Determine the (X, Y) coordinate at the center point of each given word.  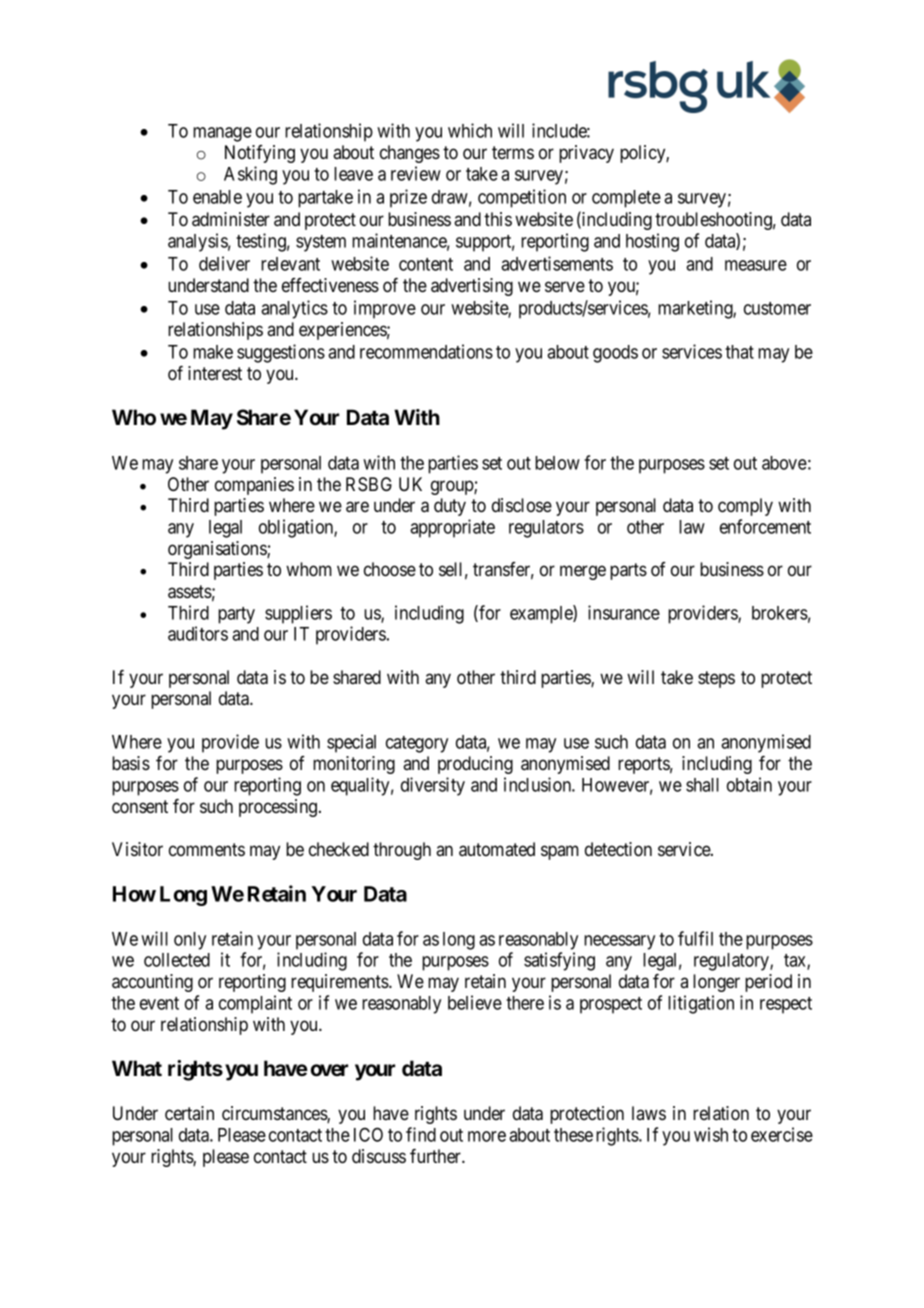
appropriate (452, 528)
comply (745, 507)
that (739, 352)
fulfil (695, 938)
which (470, 130)
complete (626, 199)
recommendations (426, 351)
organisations (218, 550)
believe (475, 1002)
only (190, 941)
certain (189, 1113)
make (213, 352)
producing (475, 765)
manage (222, 134)
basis (131, 763)
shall (702, 785)
